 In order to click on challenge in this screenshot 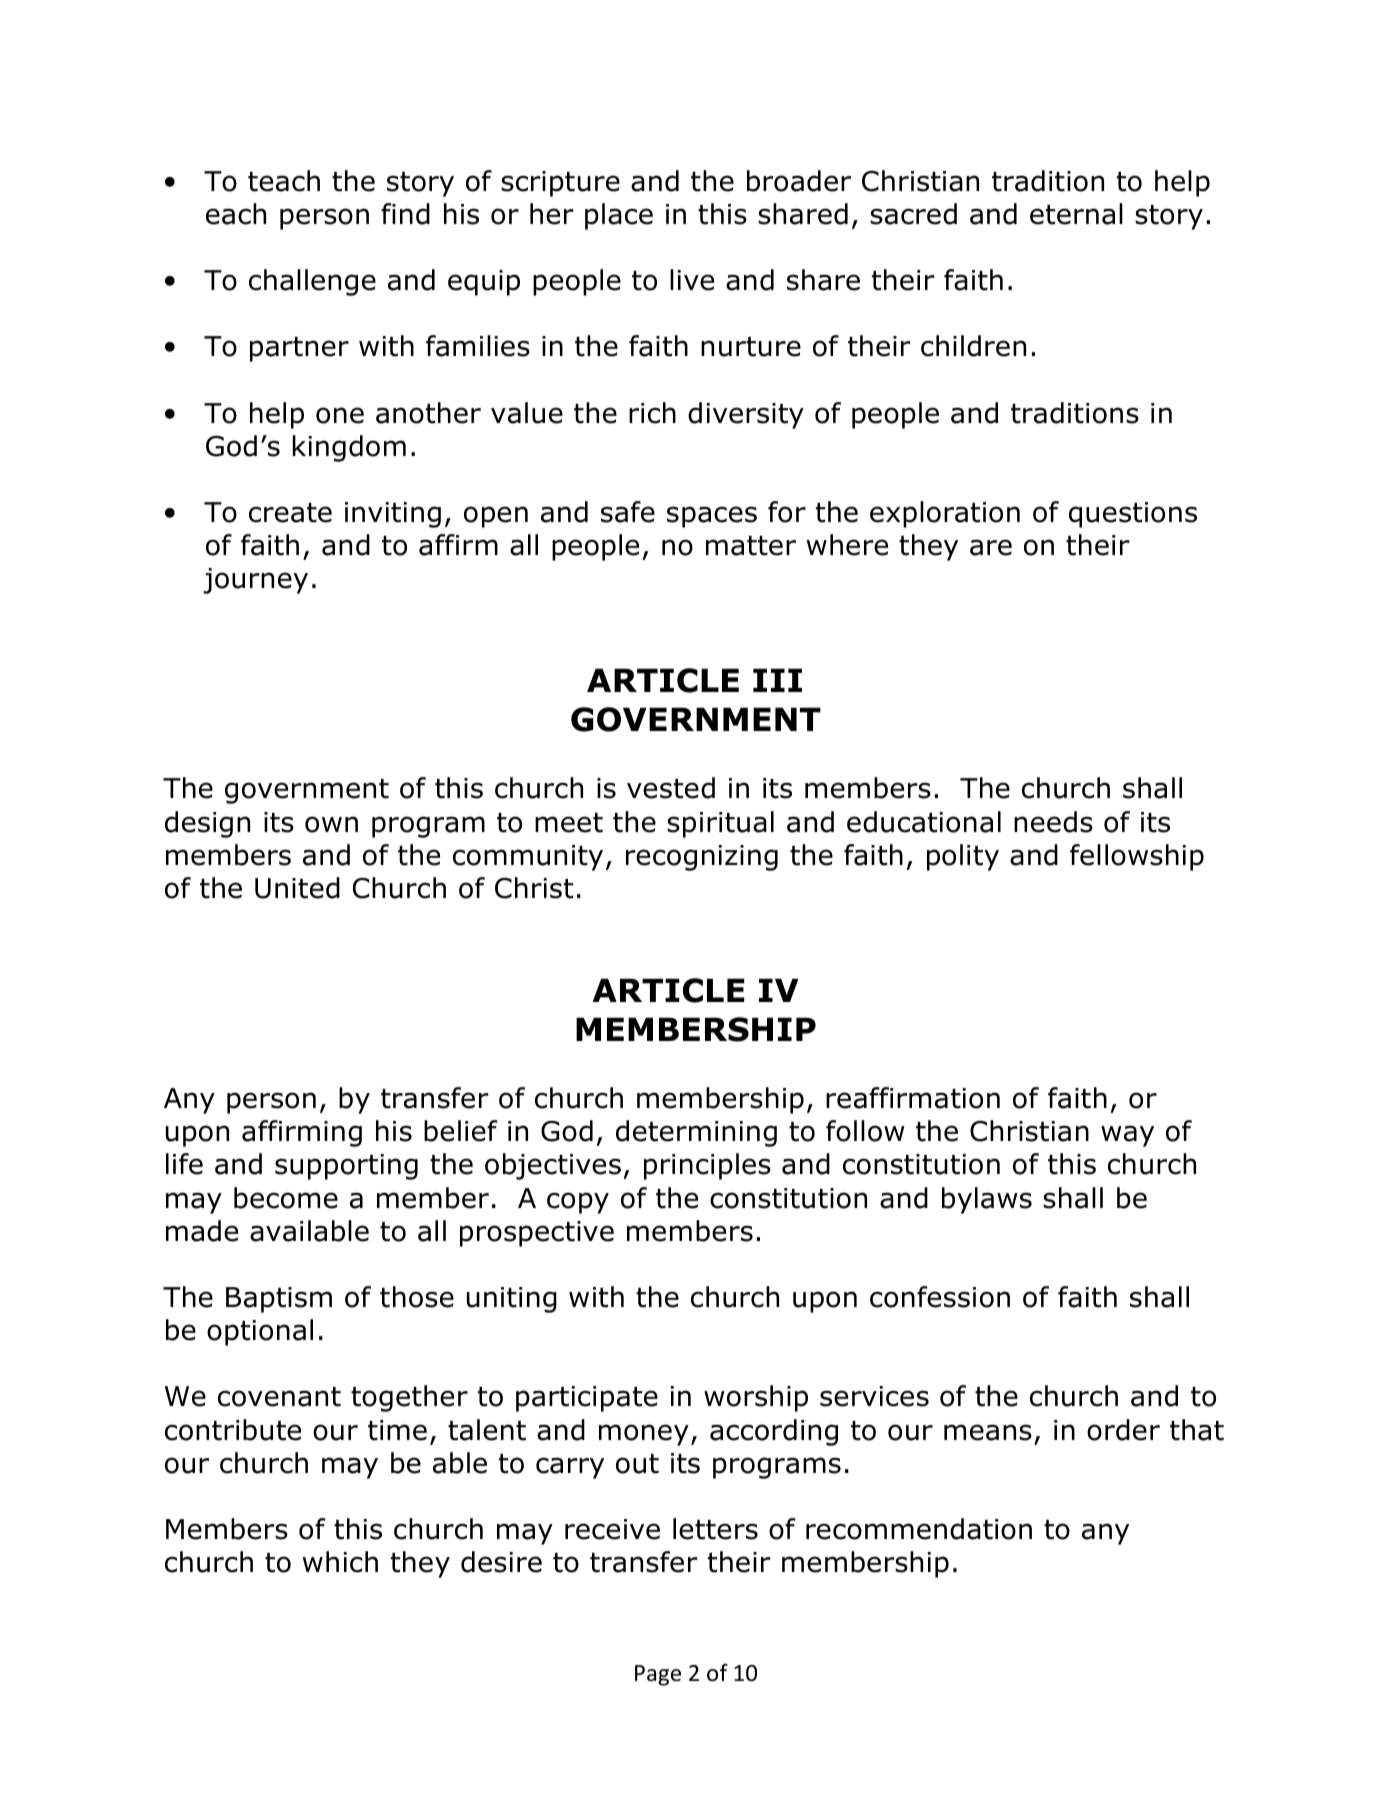, I will do `click(312, 282)`.
